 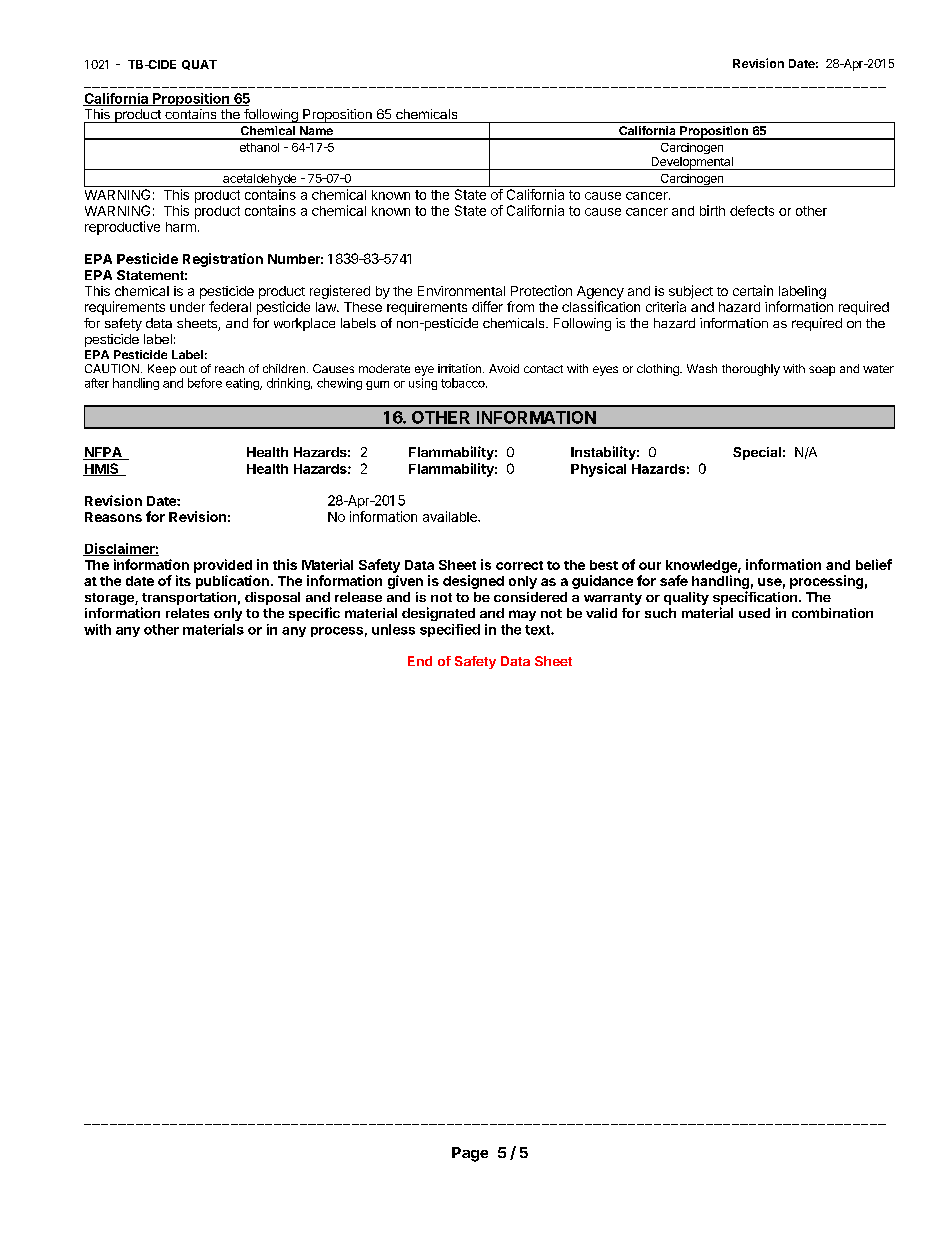 What do you see at coordinates (461, 291) in the document?
I see `Environmental` at bounding box center [461, 291].
